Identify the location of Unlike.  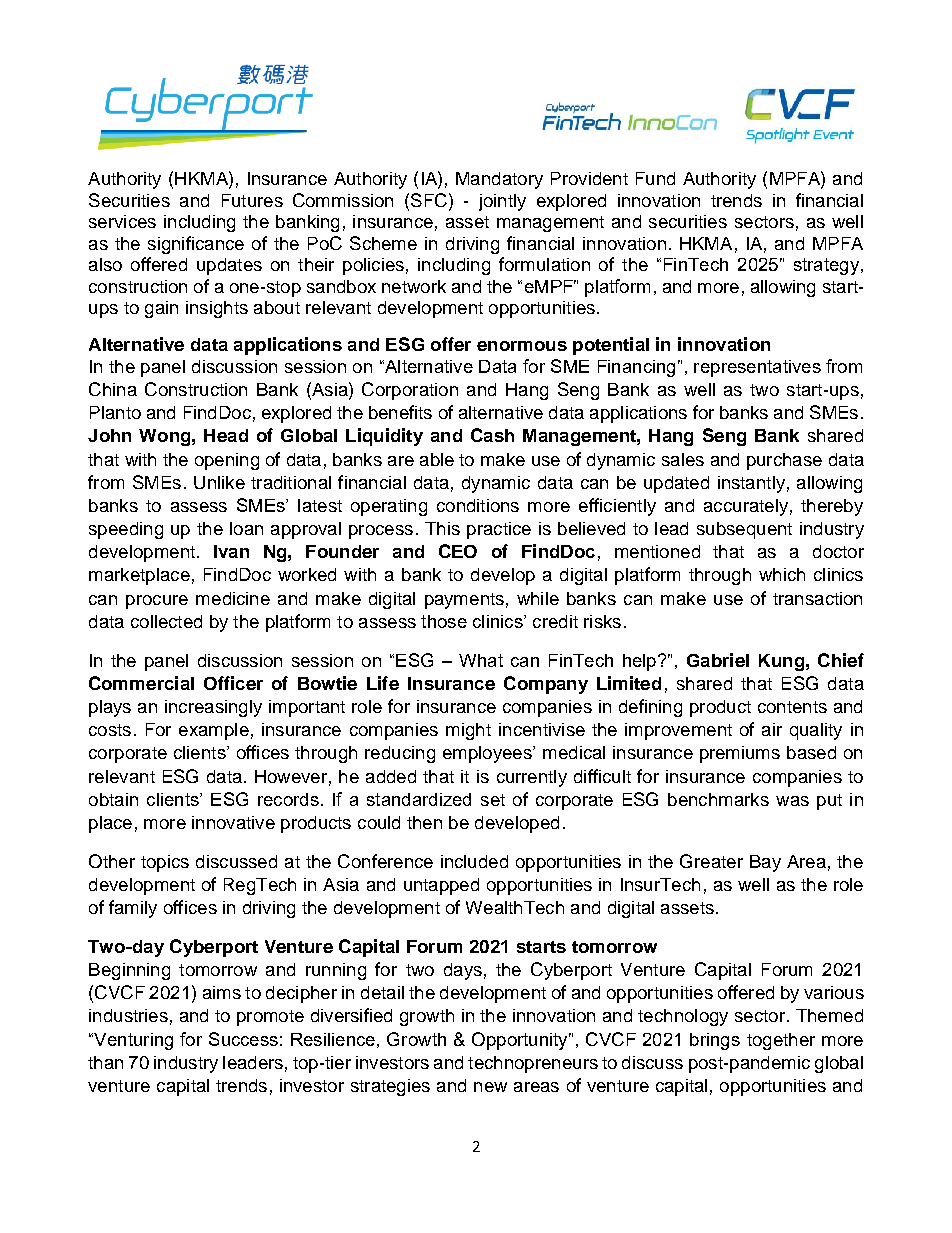
(219, 482).
